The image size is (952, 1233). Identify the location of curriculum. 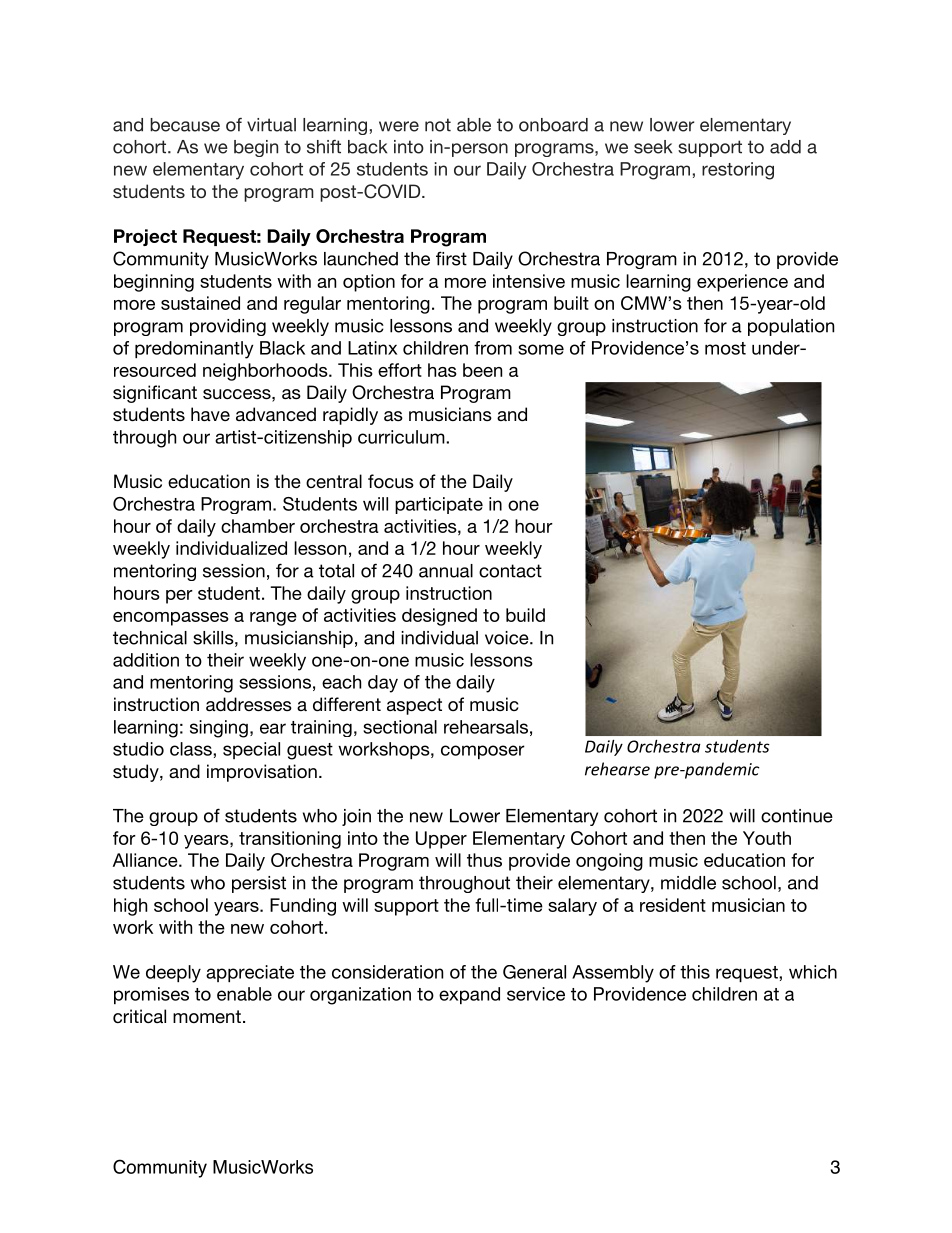
(402, 437).
